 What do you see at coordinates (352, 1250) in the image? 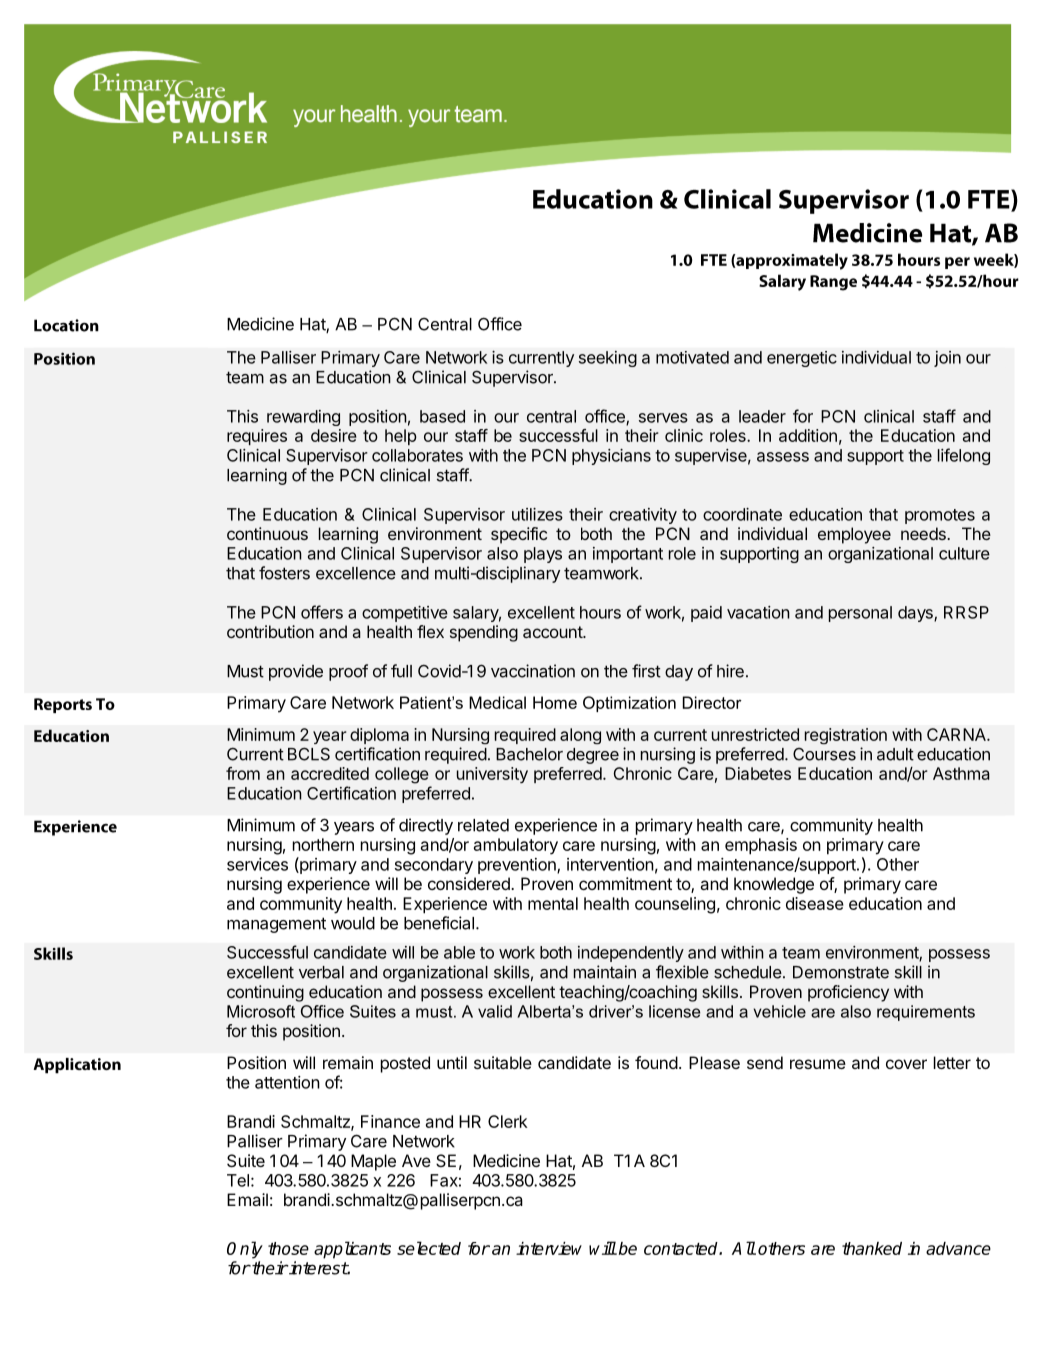
I see `applicants` at bounding box center [352, 1250].
